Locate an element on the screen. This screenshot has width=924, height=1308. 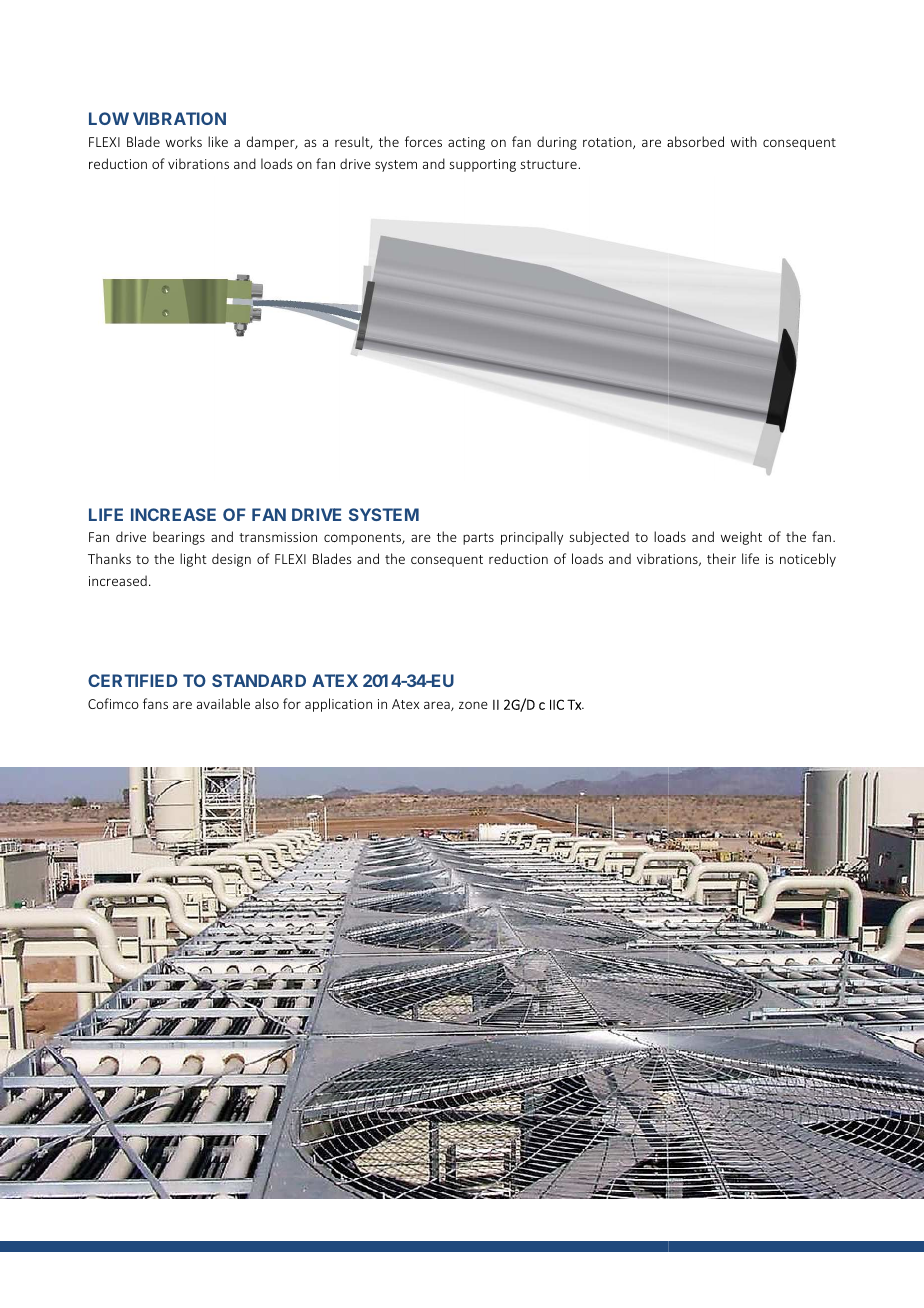
area is located at coordinates (438, 706).
